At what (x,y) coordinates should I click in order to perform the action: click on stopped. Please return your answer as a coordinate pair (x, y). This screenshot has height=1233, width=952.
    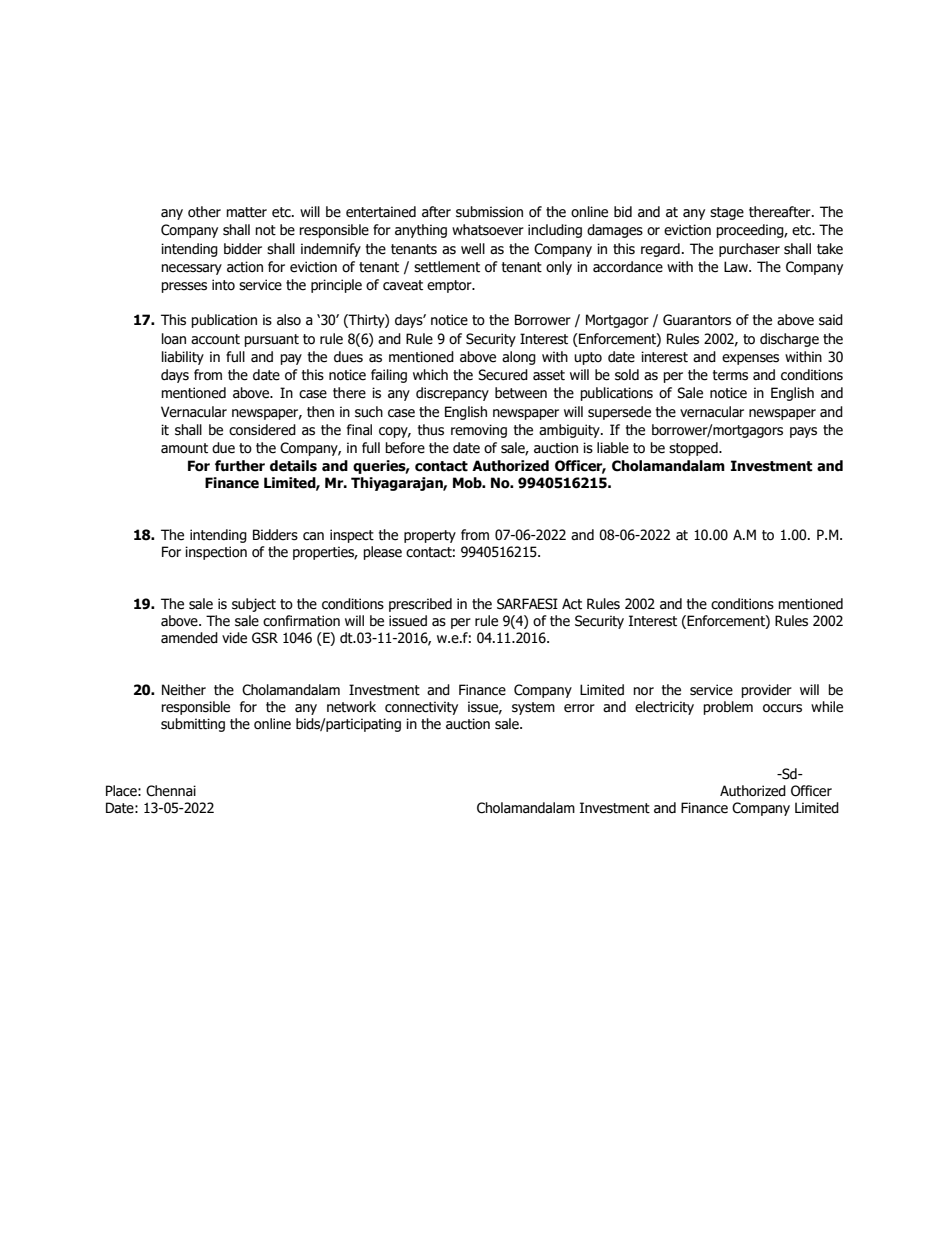
    Looking at the image, I should click on (694, 449).
